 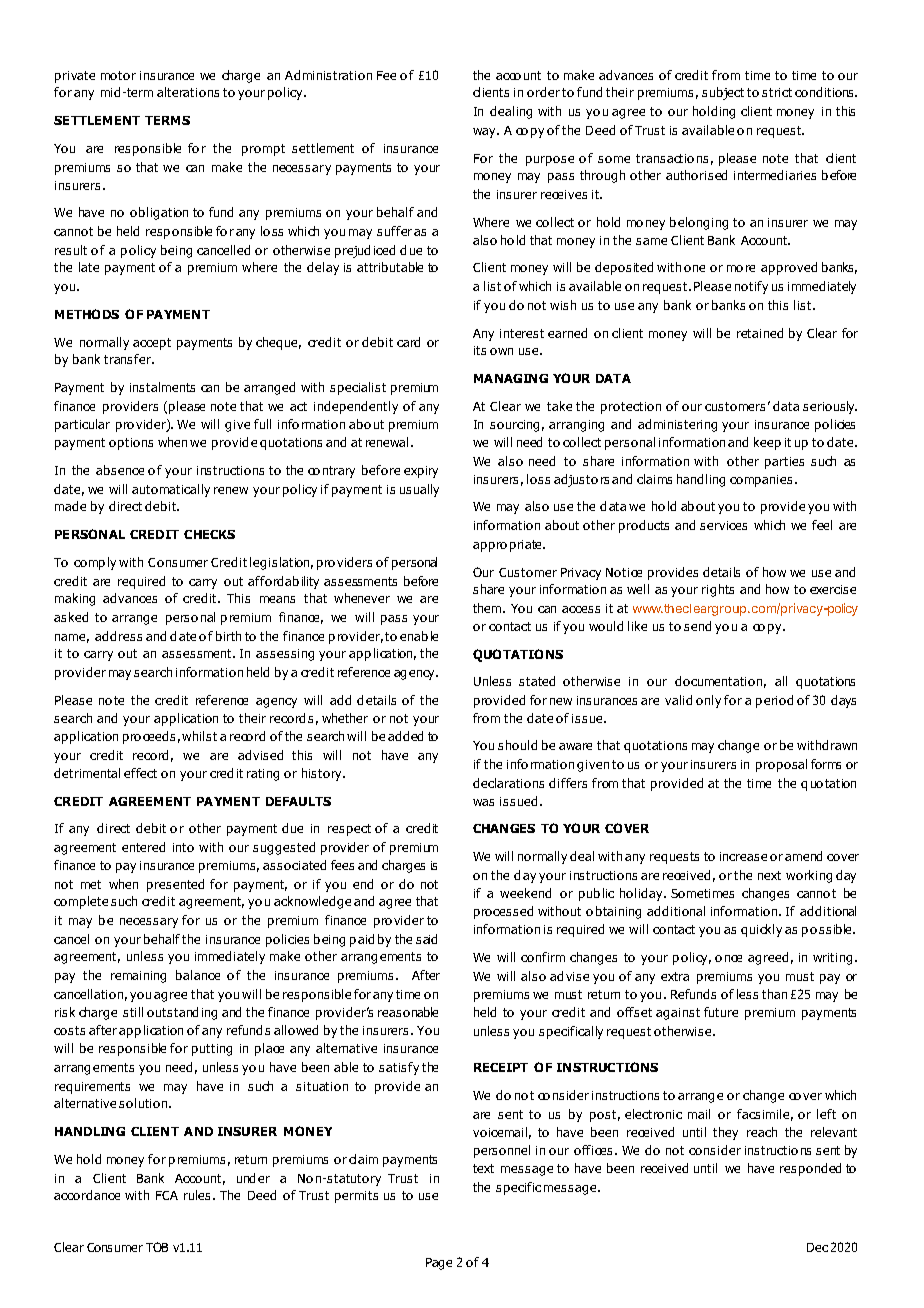 I want to click on subject, so click(x=723, y=93).
